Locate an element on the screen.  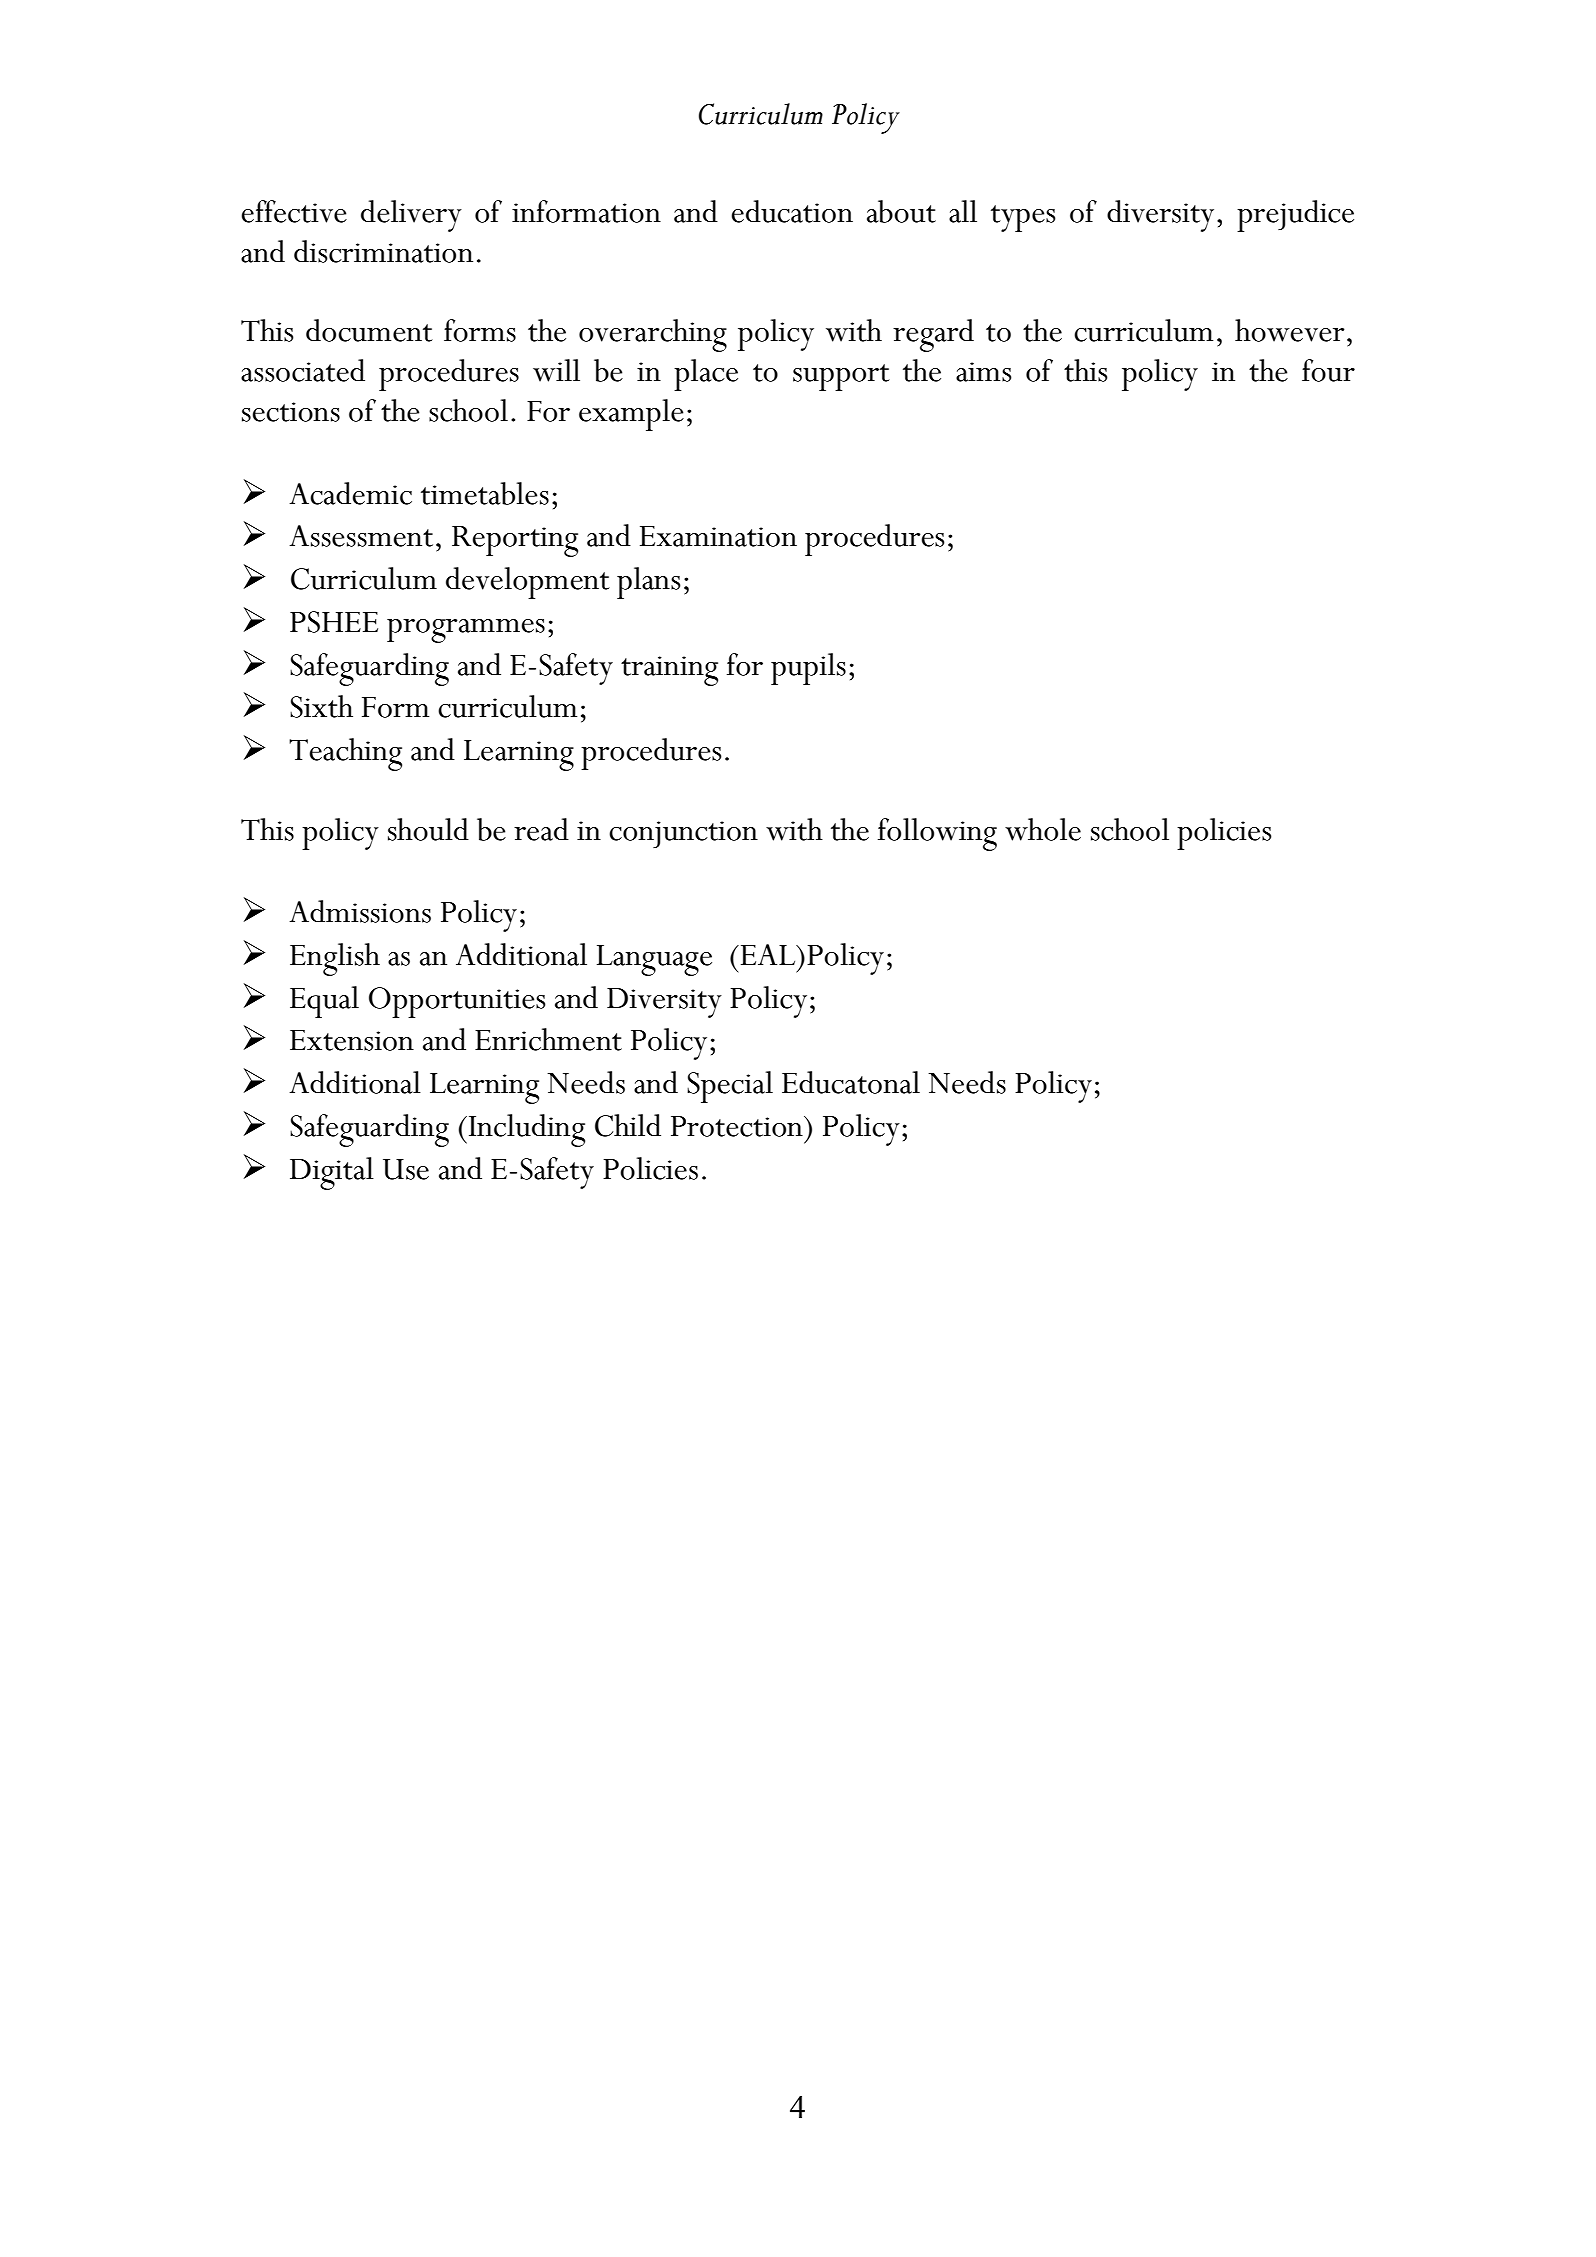
Protection is located at coordinates (738, 1126).
